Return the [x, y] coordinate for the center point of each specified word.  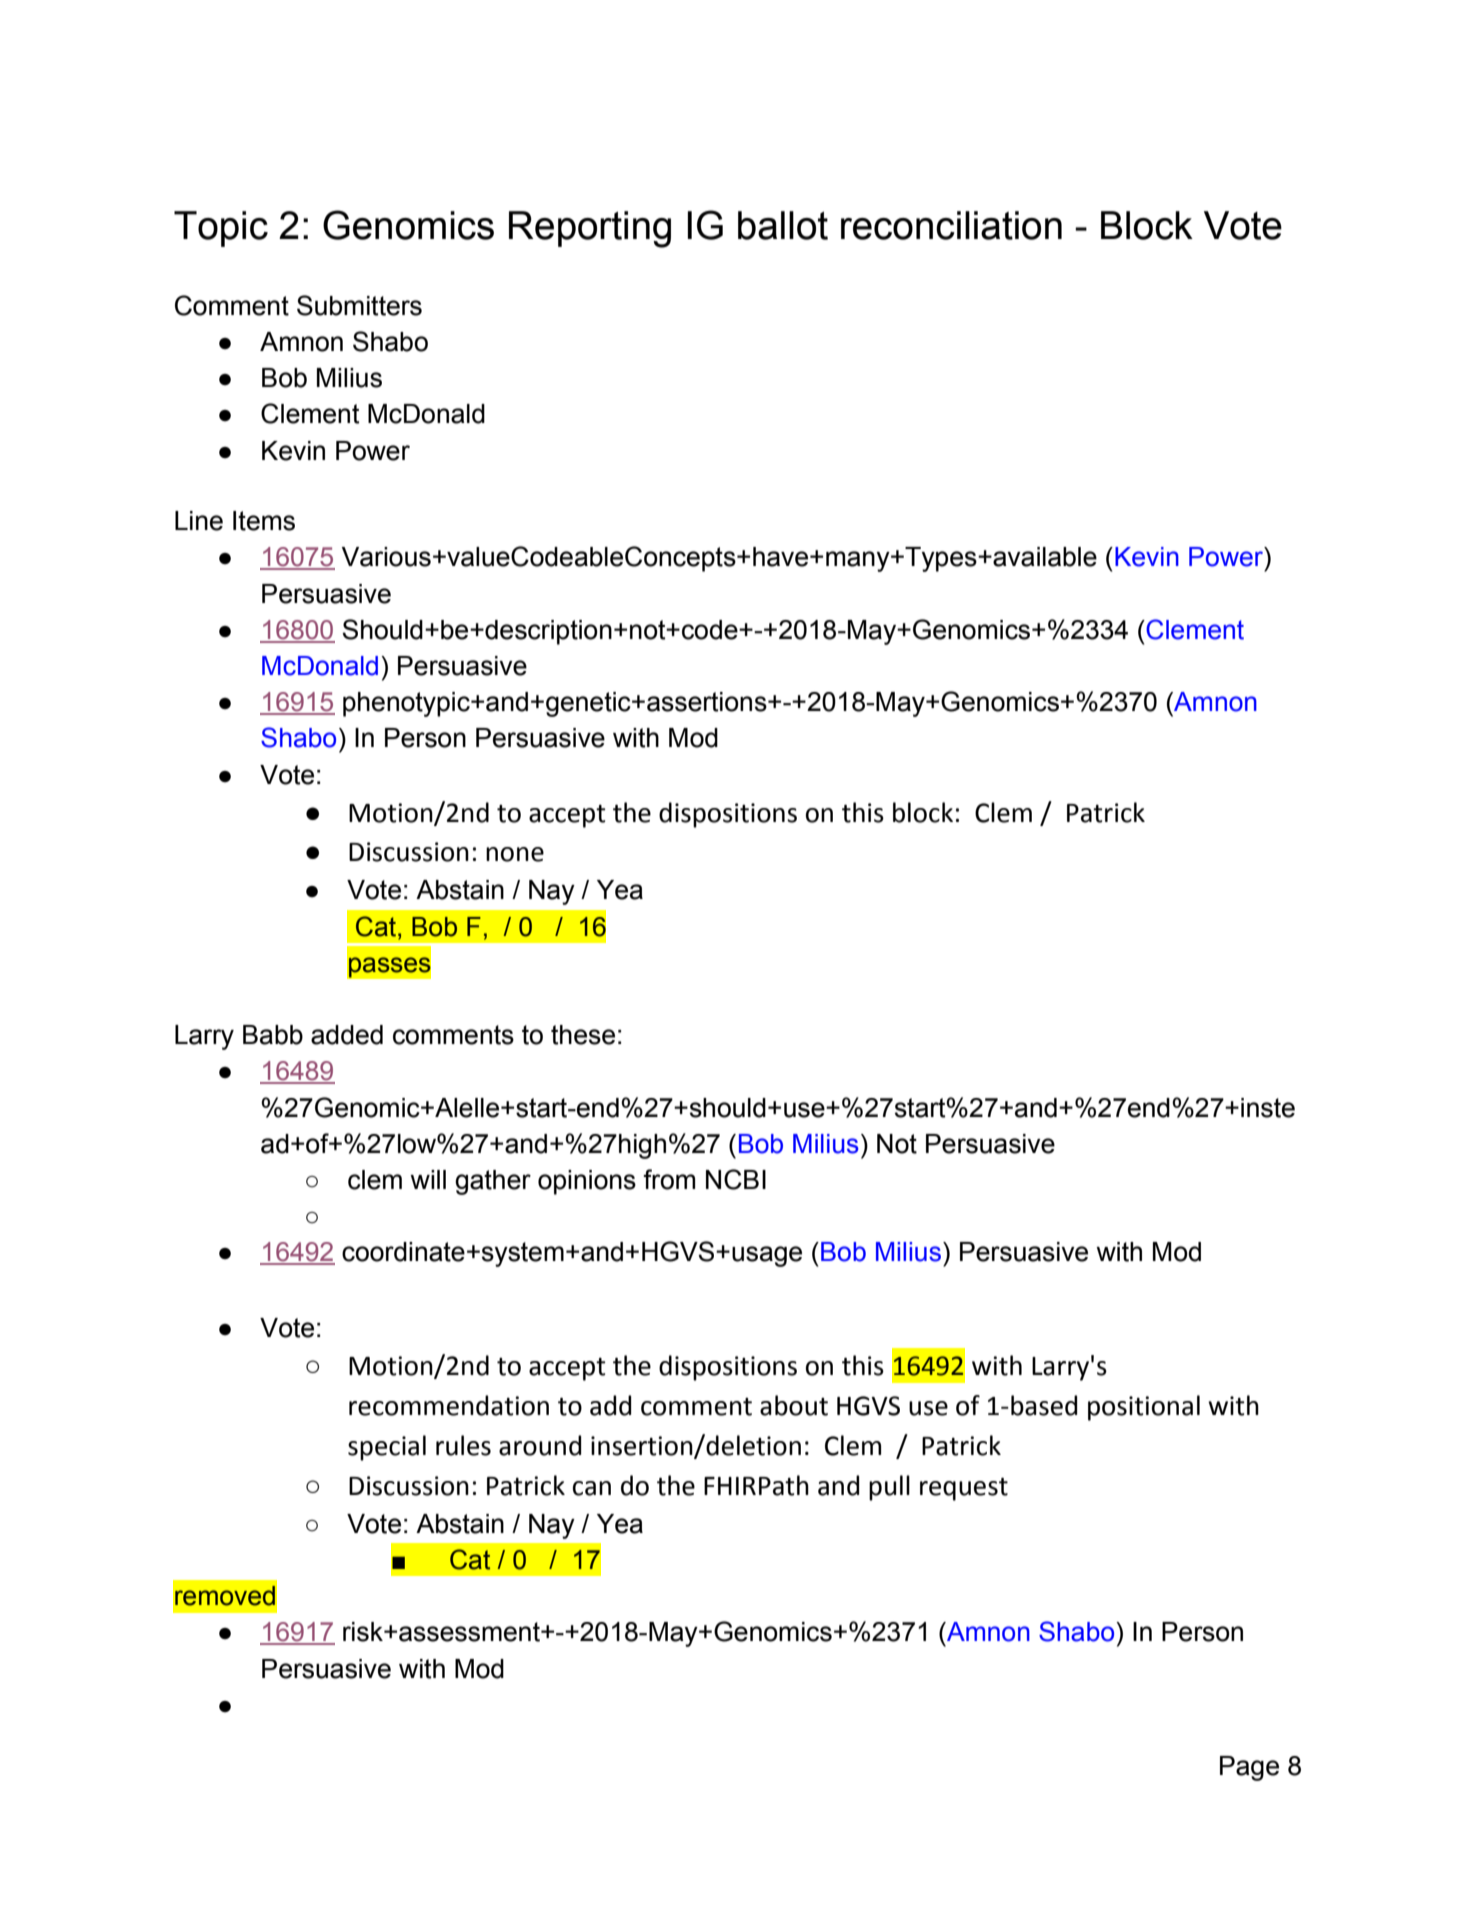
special [387, 1448]
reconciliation [951, 225]
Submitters [359, 305]
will [428, 1179]
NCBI [736, 1179]
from [669, 1179]
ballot [783, 225]
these [583, 1035]
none [515, 854]
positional [1144, 1408]
